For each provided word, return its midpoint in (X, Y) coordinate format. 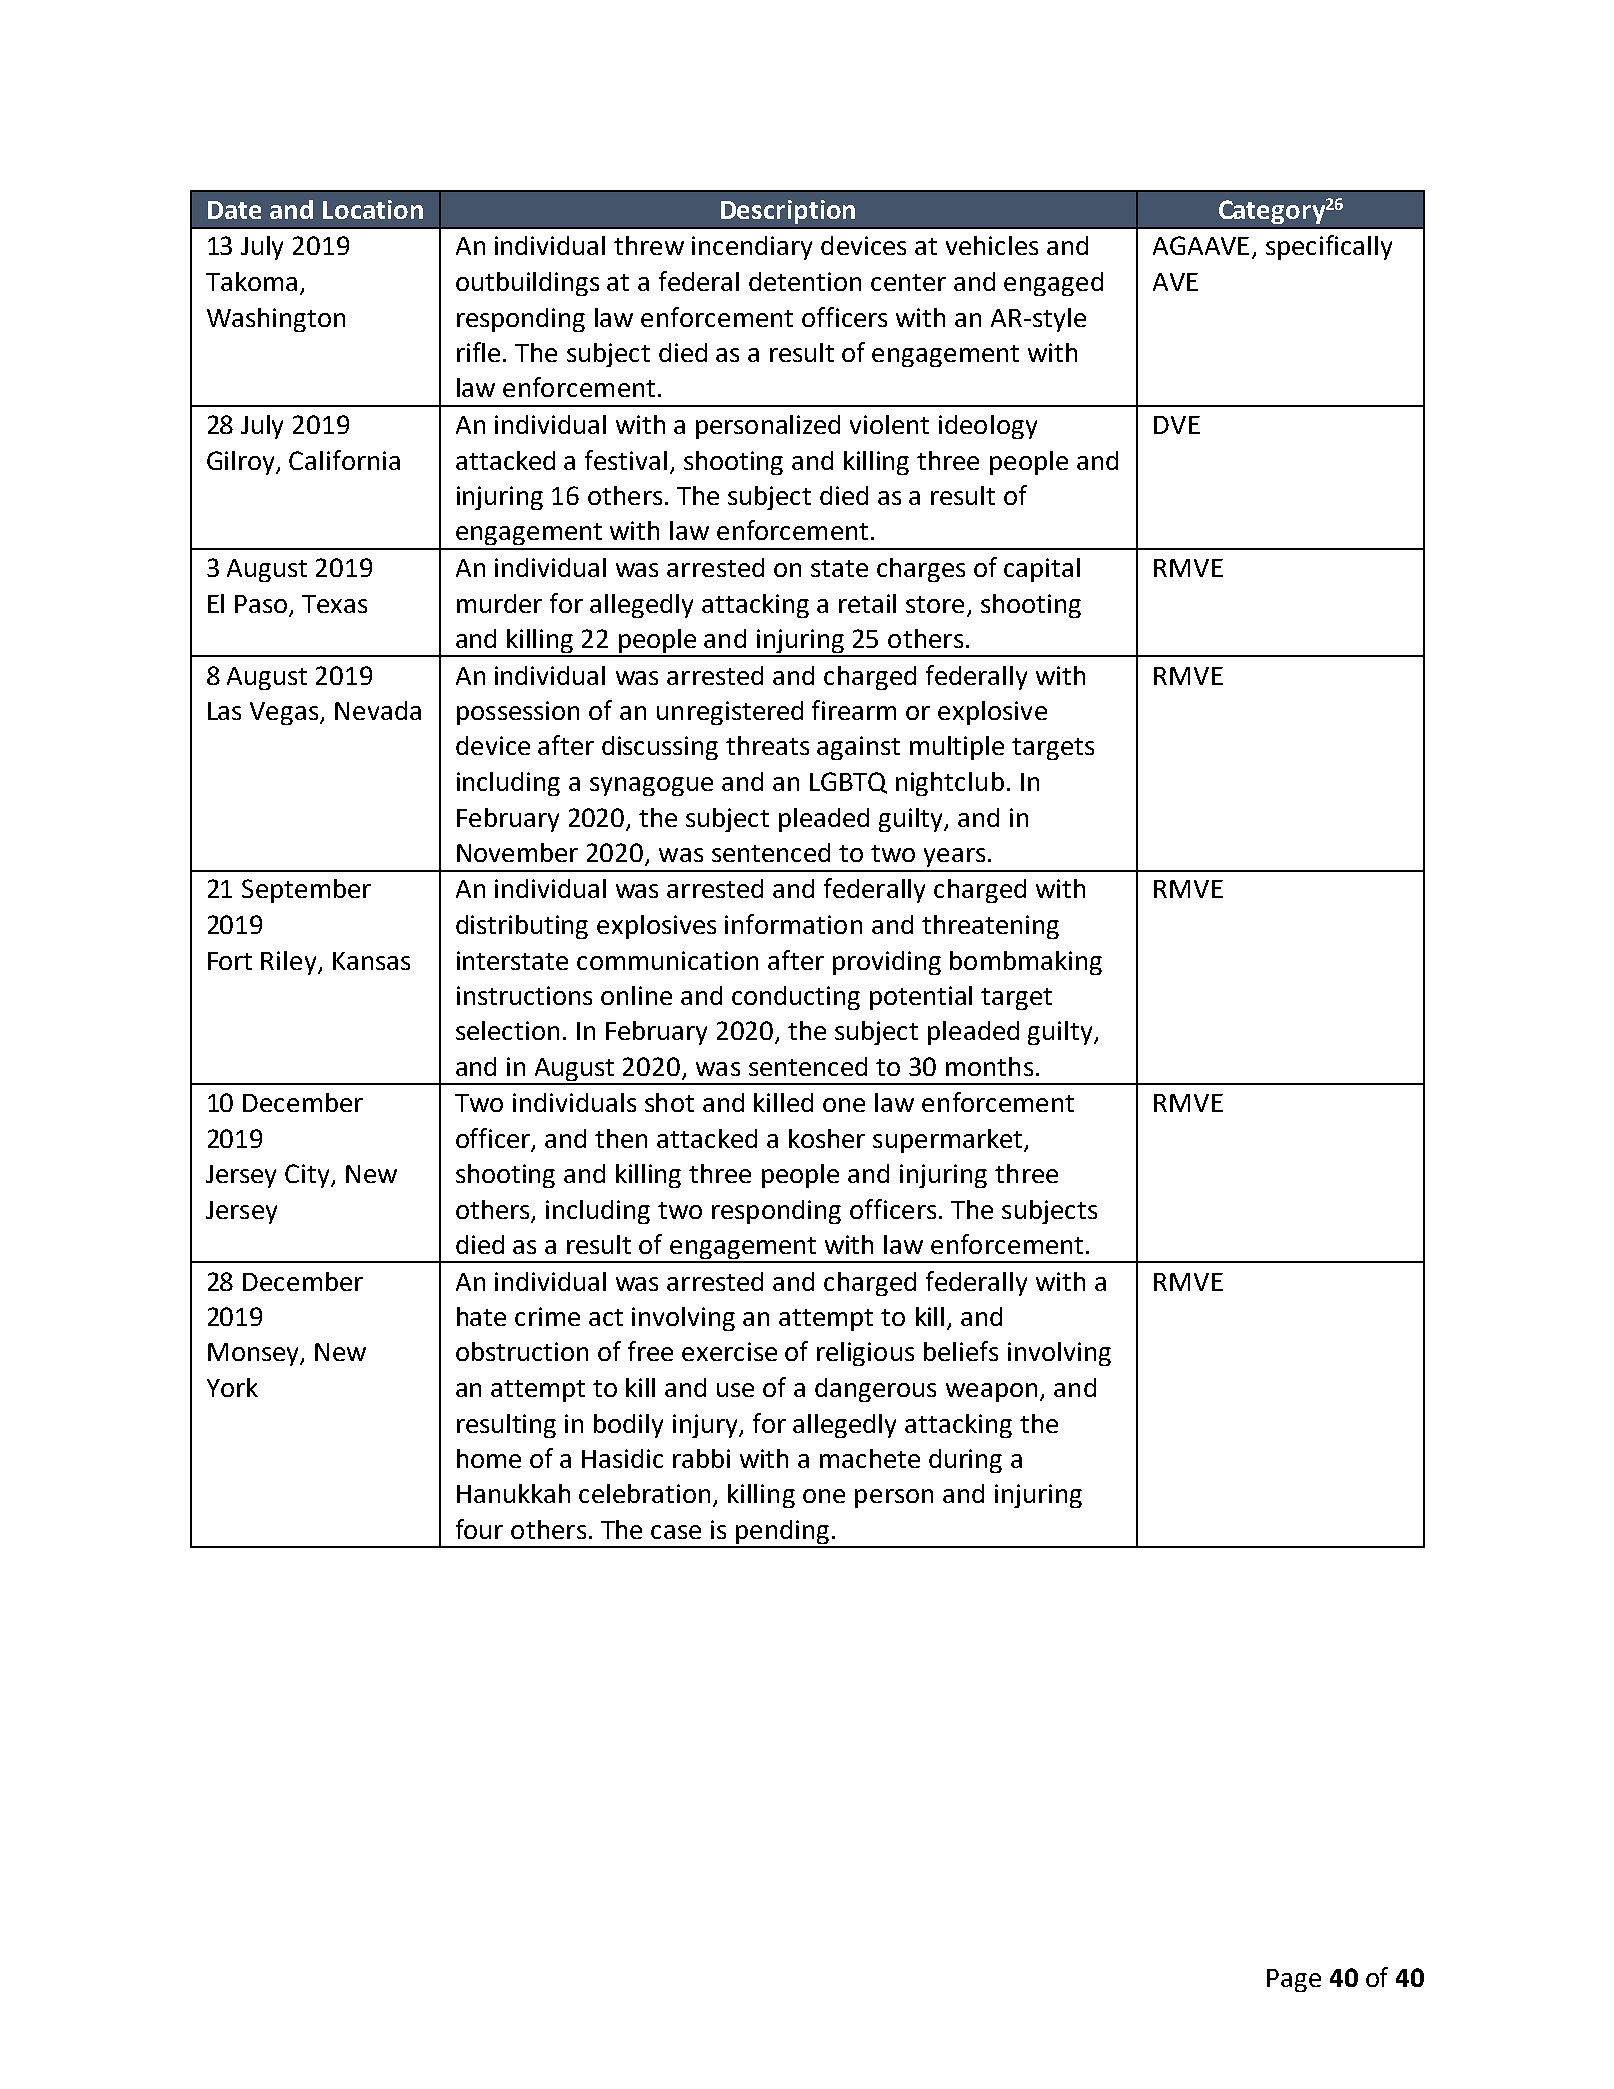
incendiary (752, 248)
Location (373, 209)
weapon (991, 1392)
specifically (1329, 247)
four (479, 1529)
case (676, 1532)
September (306, 891)
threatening (990, 927)
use (735, 1390)
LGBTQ (848, 783)
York (232, 1387)
